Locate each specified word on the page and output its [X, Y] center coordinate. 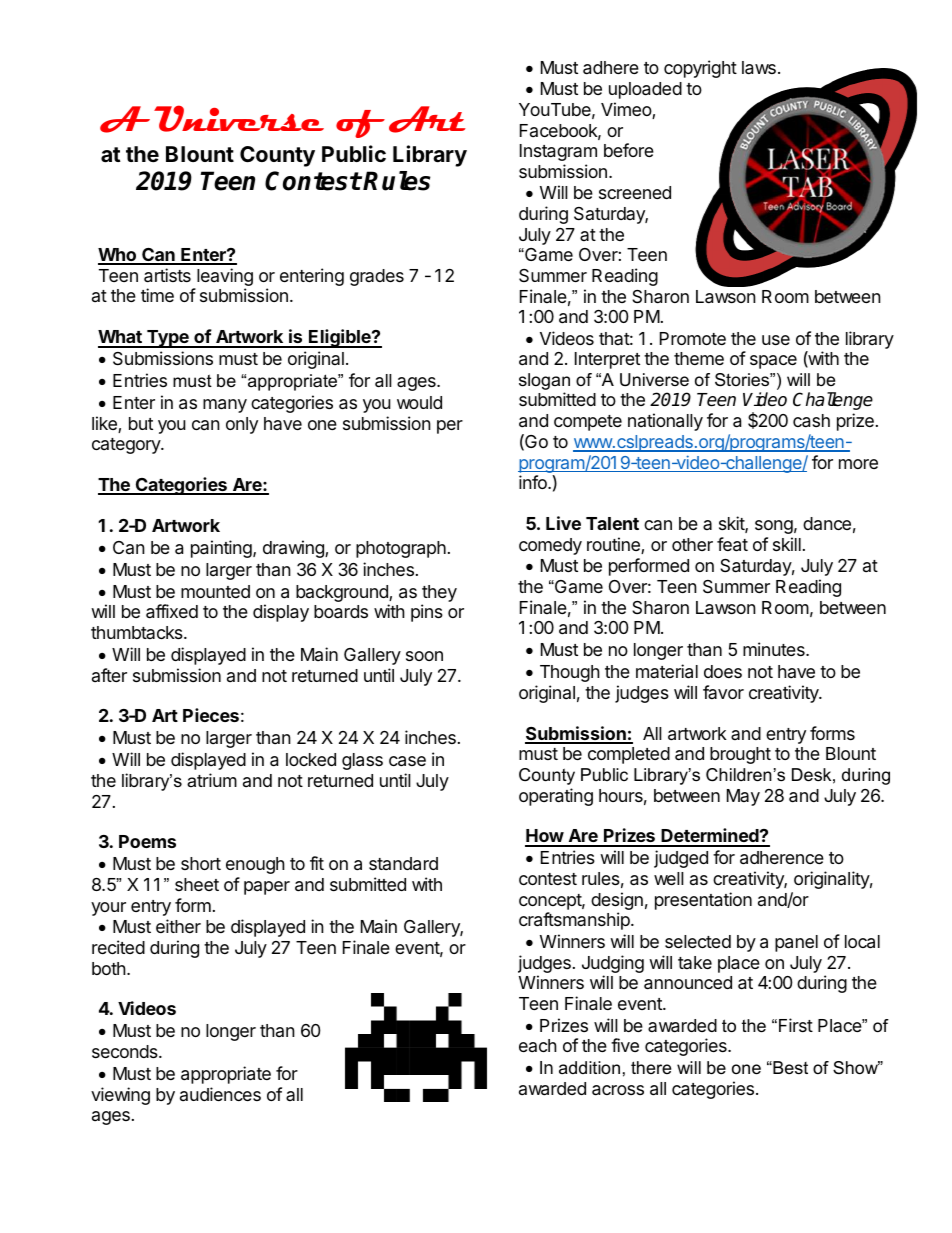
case [407, 761]
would [419, 402]
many [225, 406]
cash [811, 421]
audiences [220, 1094]
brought [740, 755]
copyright [700, 69]
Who [118, 256]
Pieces [211, 715]
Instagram [558, 152]
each [538, 1045]
